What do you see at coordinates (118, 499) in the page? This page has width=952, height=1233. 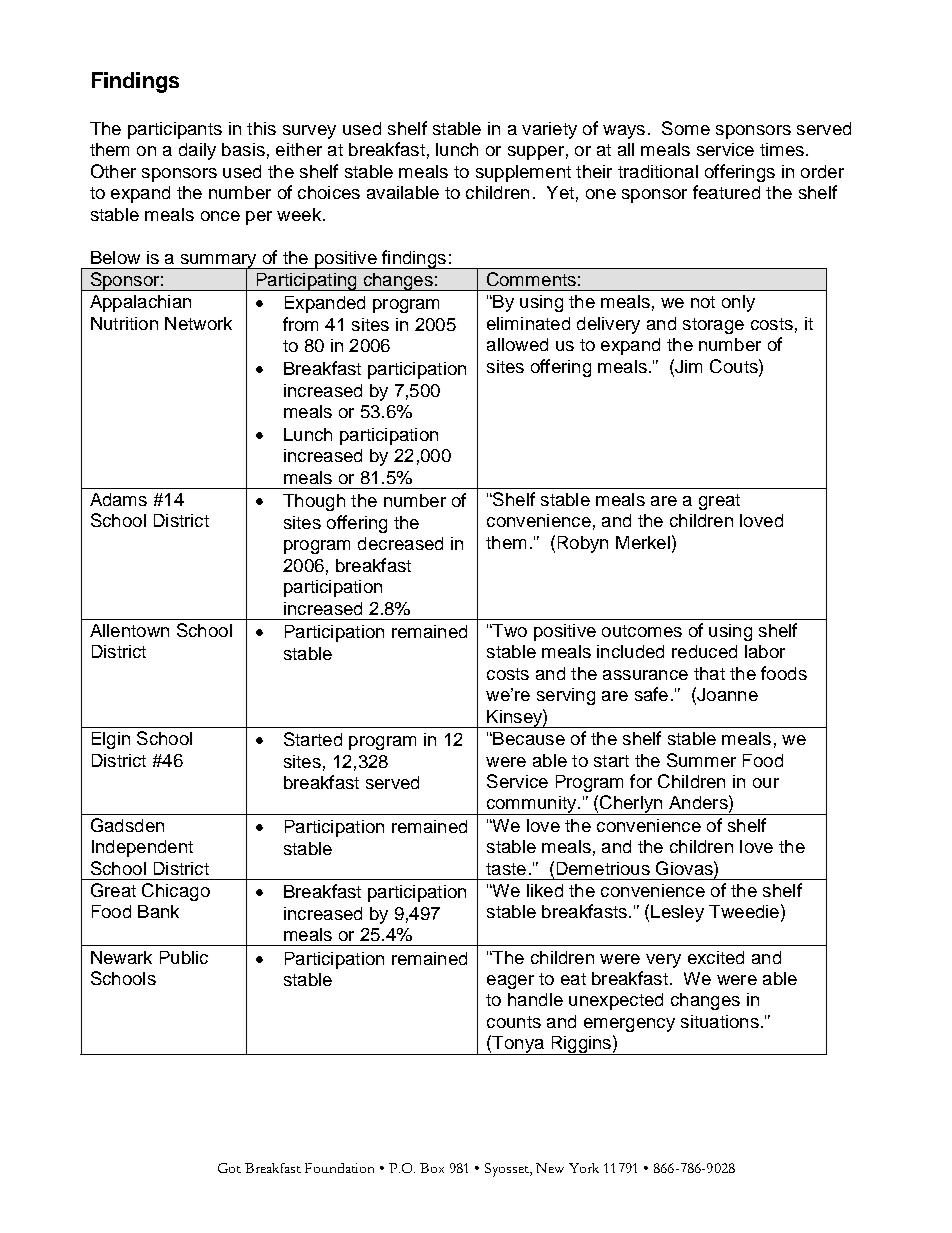 I see `Adams` at bounding box center [118, 499].
